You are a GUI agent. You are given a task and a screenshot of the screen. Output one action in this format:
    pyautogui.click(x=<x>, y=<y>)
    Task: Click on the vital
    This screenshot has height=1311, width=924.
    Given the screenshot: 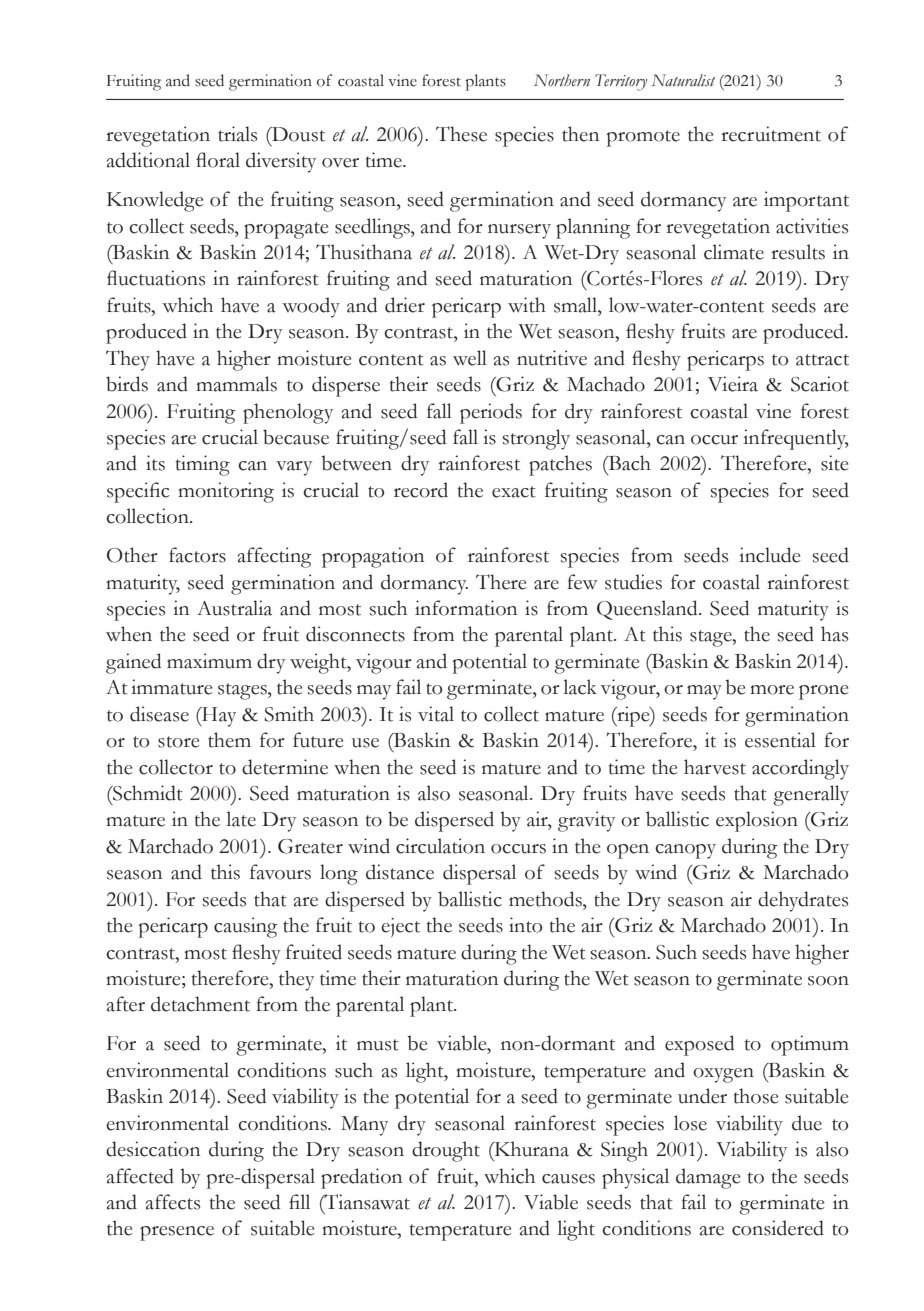 What is the action you would take?
    pyautogui.click(x=436, y=714)
